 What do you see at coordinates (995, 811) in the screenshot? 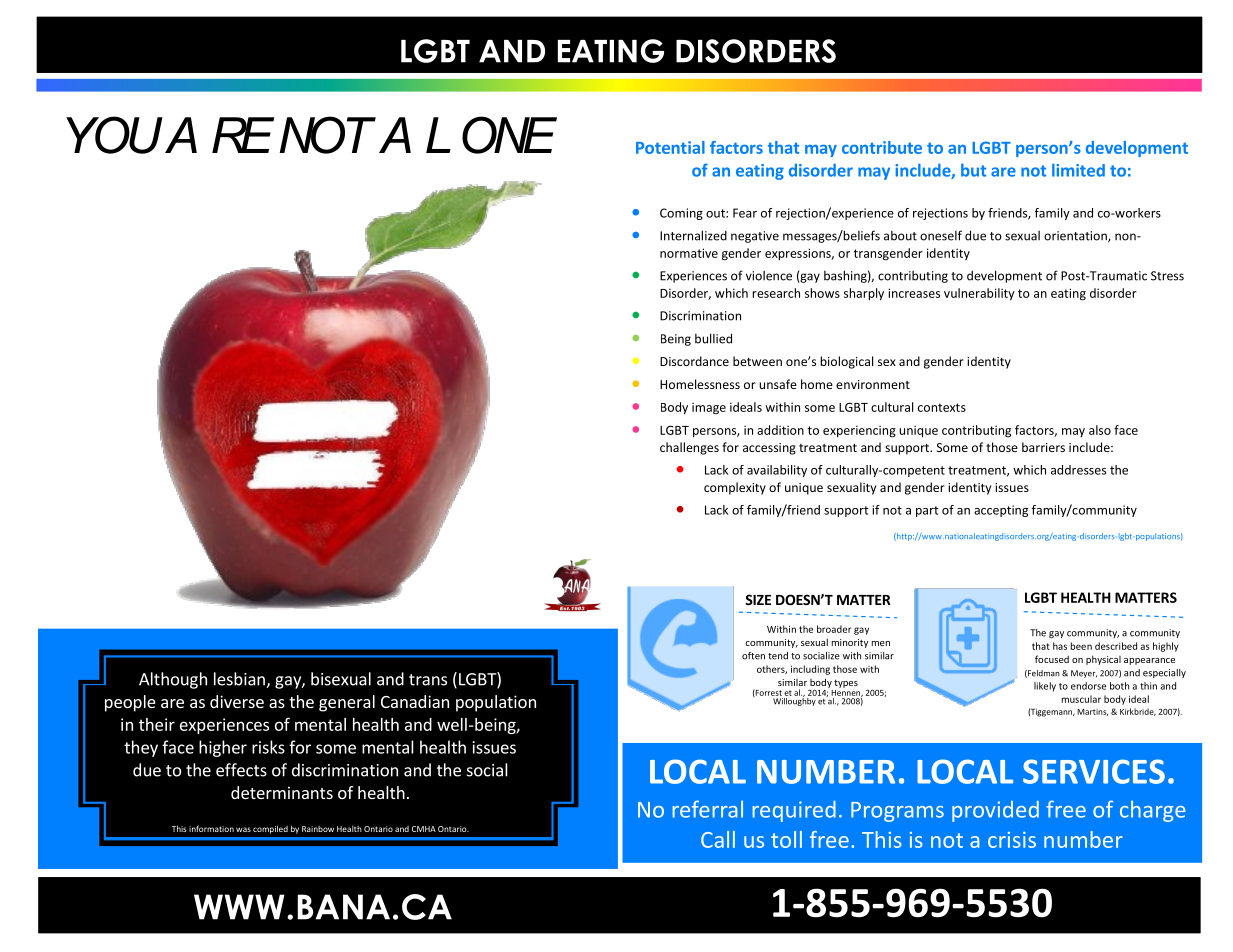
I see `provided` at bounding box center [995, 811].
